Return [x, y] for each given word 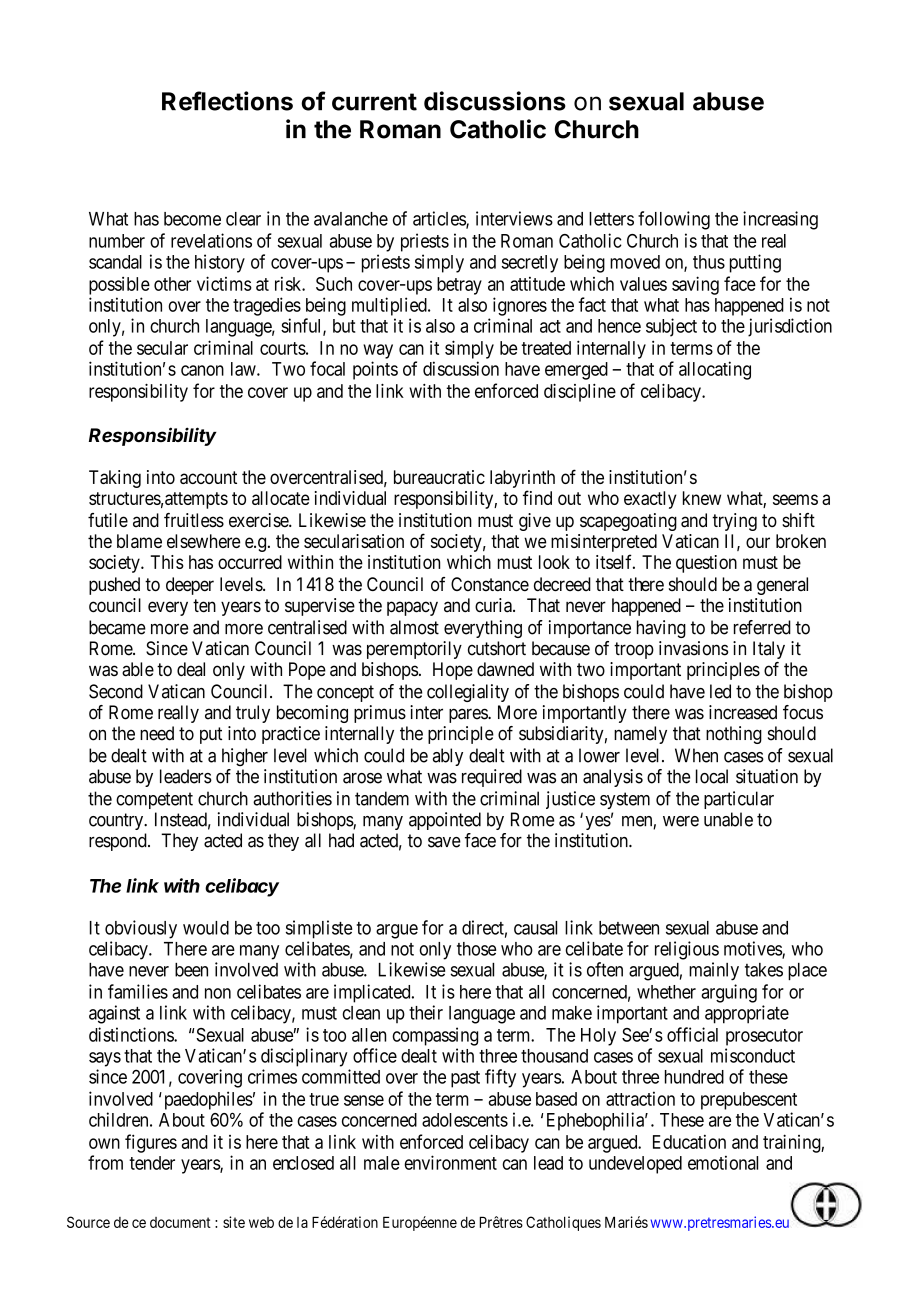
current [374, 102]
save [444, 842]
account [208, 477]
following [674, 220]
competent [154, 800]
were [681, 821]
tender [152, 1163]
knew [702, 498]
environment [450, 1162]
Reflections [227, 101]
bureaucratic [439, 477]
